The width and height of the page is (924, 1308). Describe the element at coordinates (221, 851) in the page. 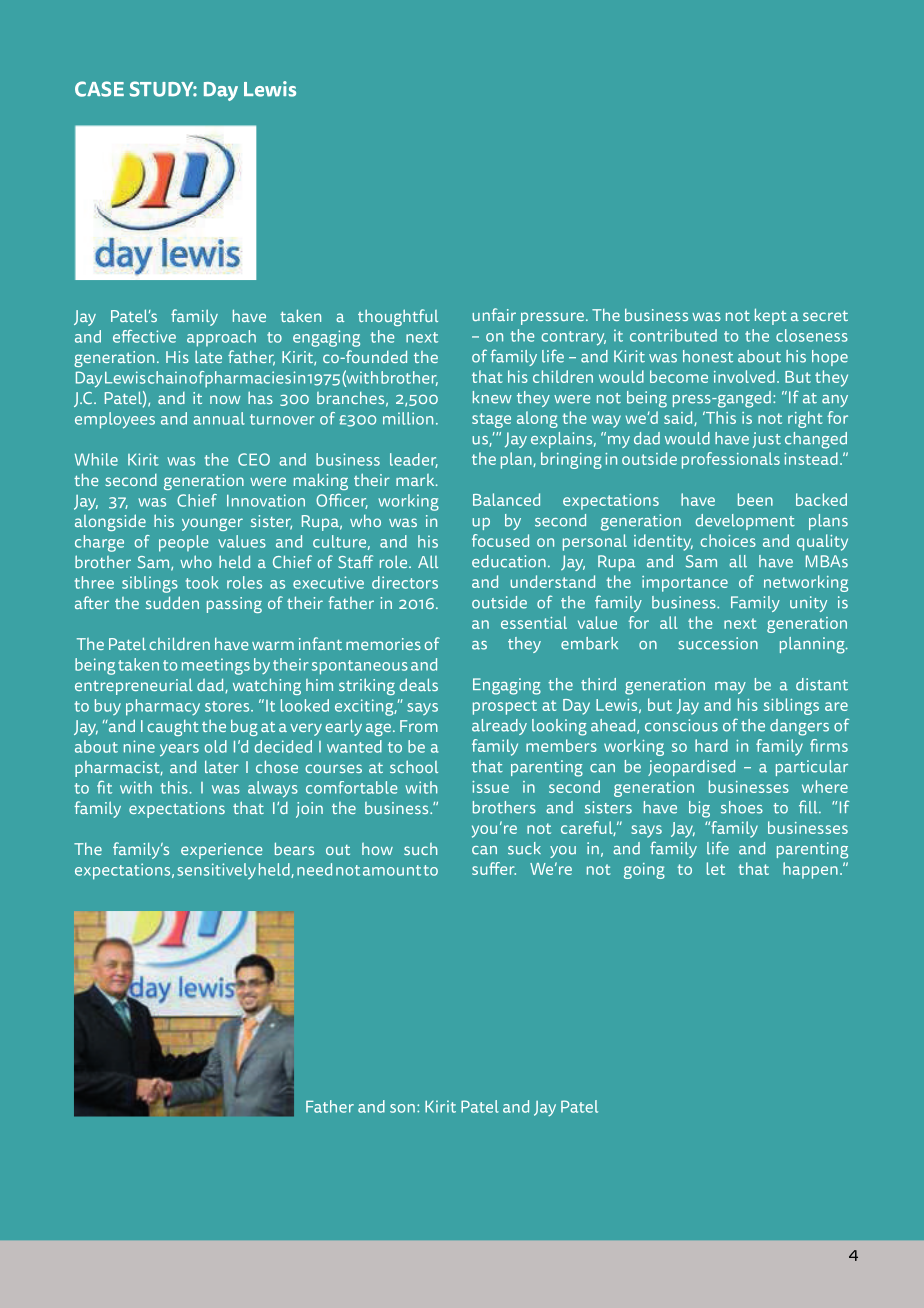

I see `experience` at that location.
